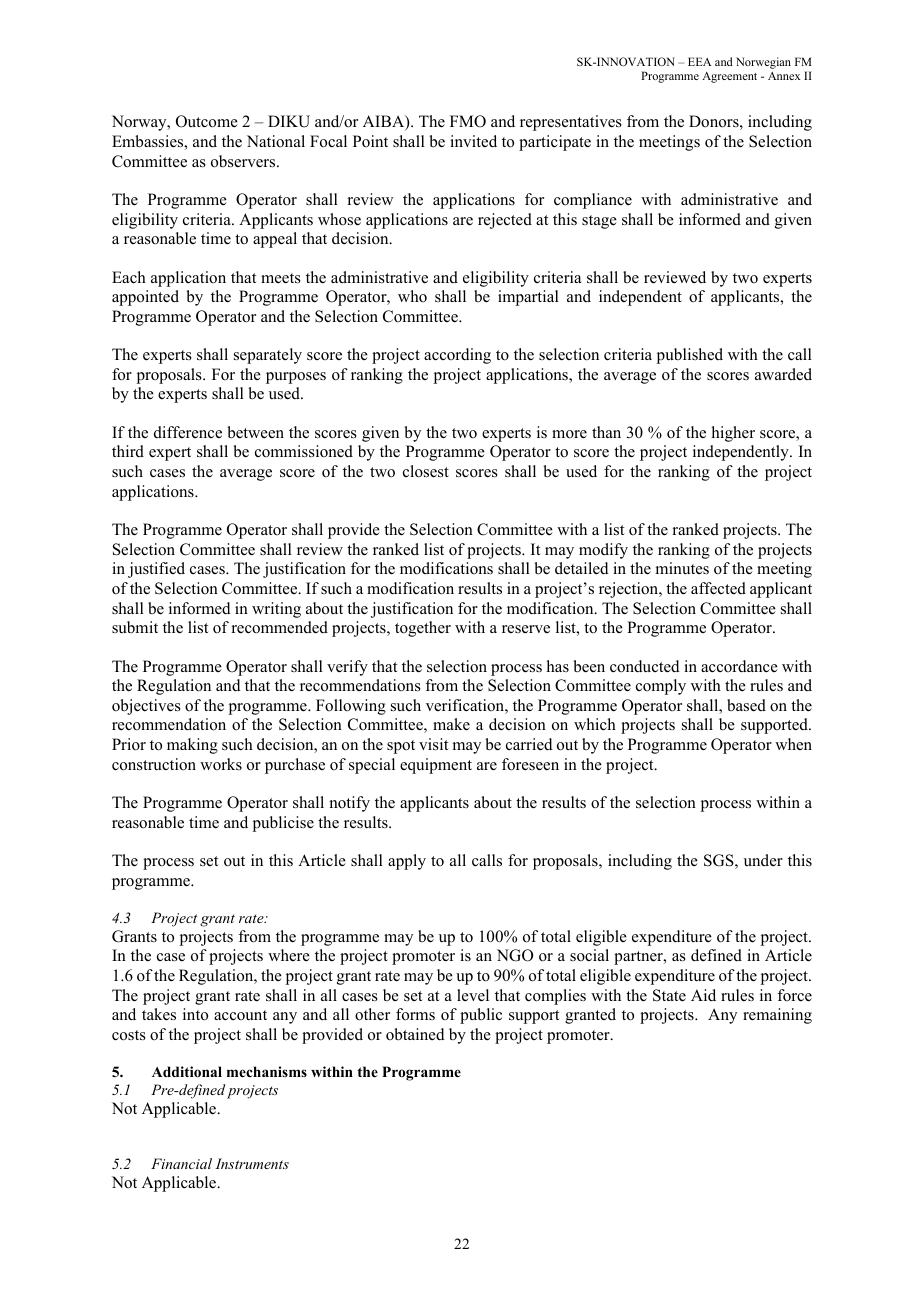 The width and height of the document is (924, 1308). I want to click on Outcome, so click(207, 121).
